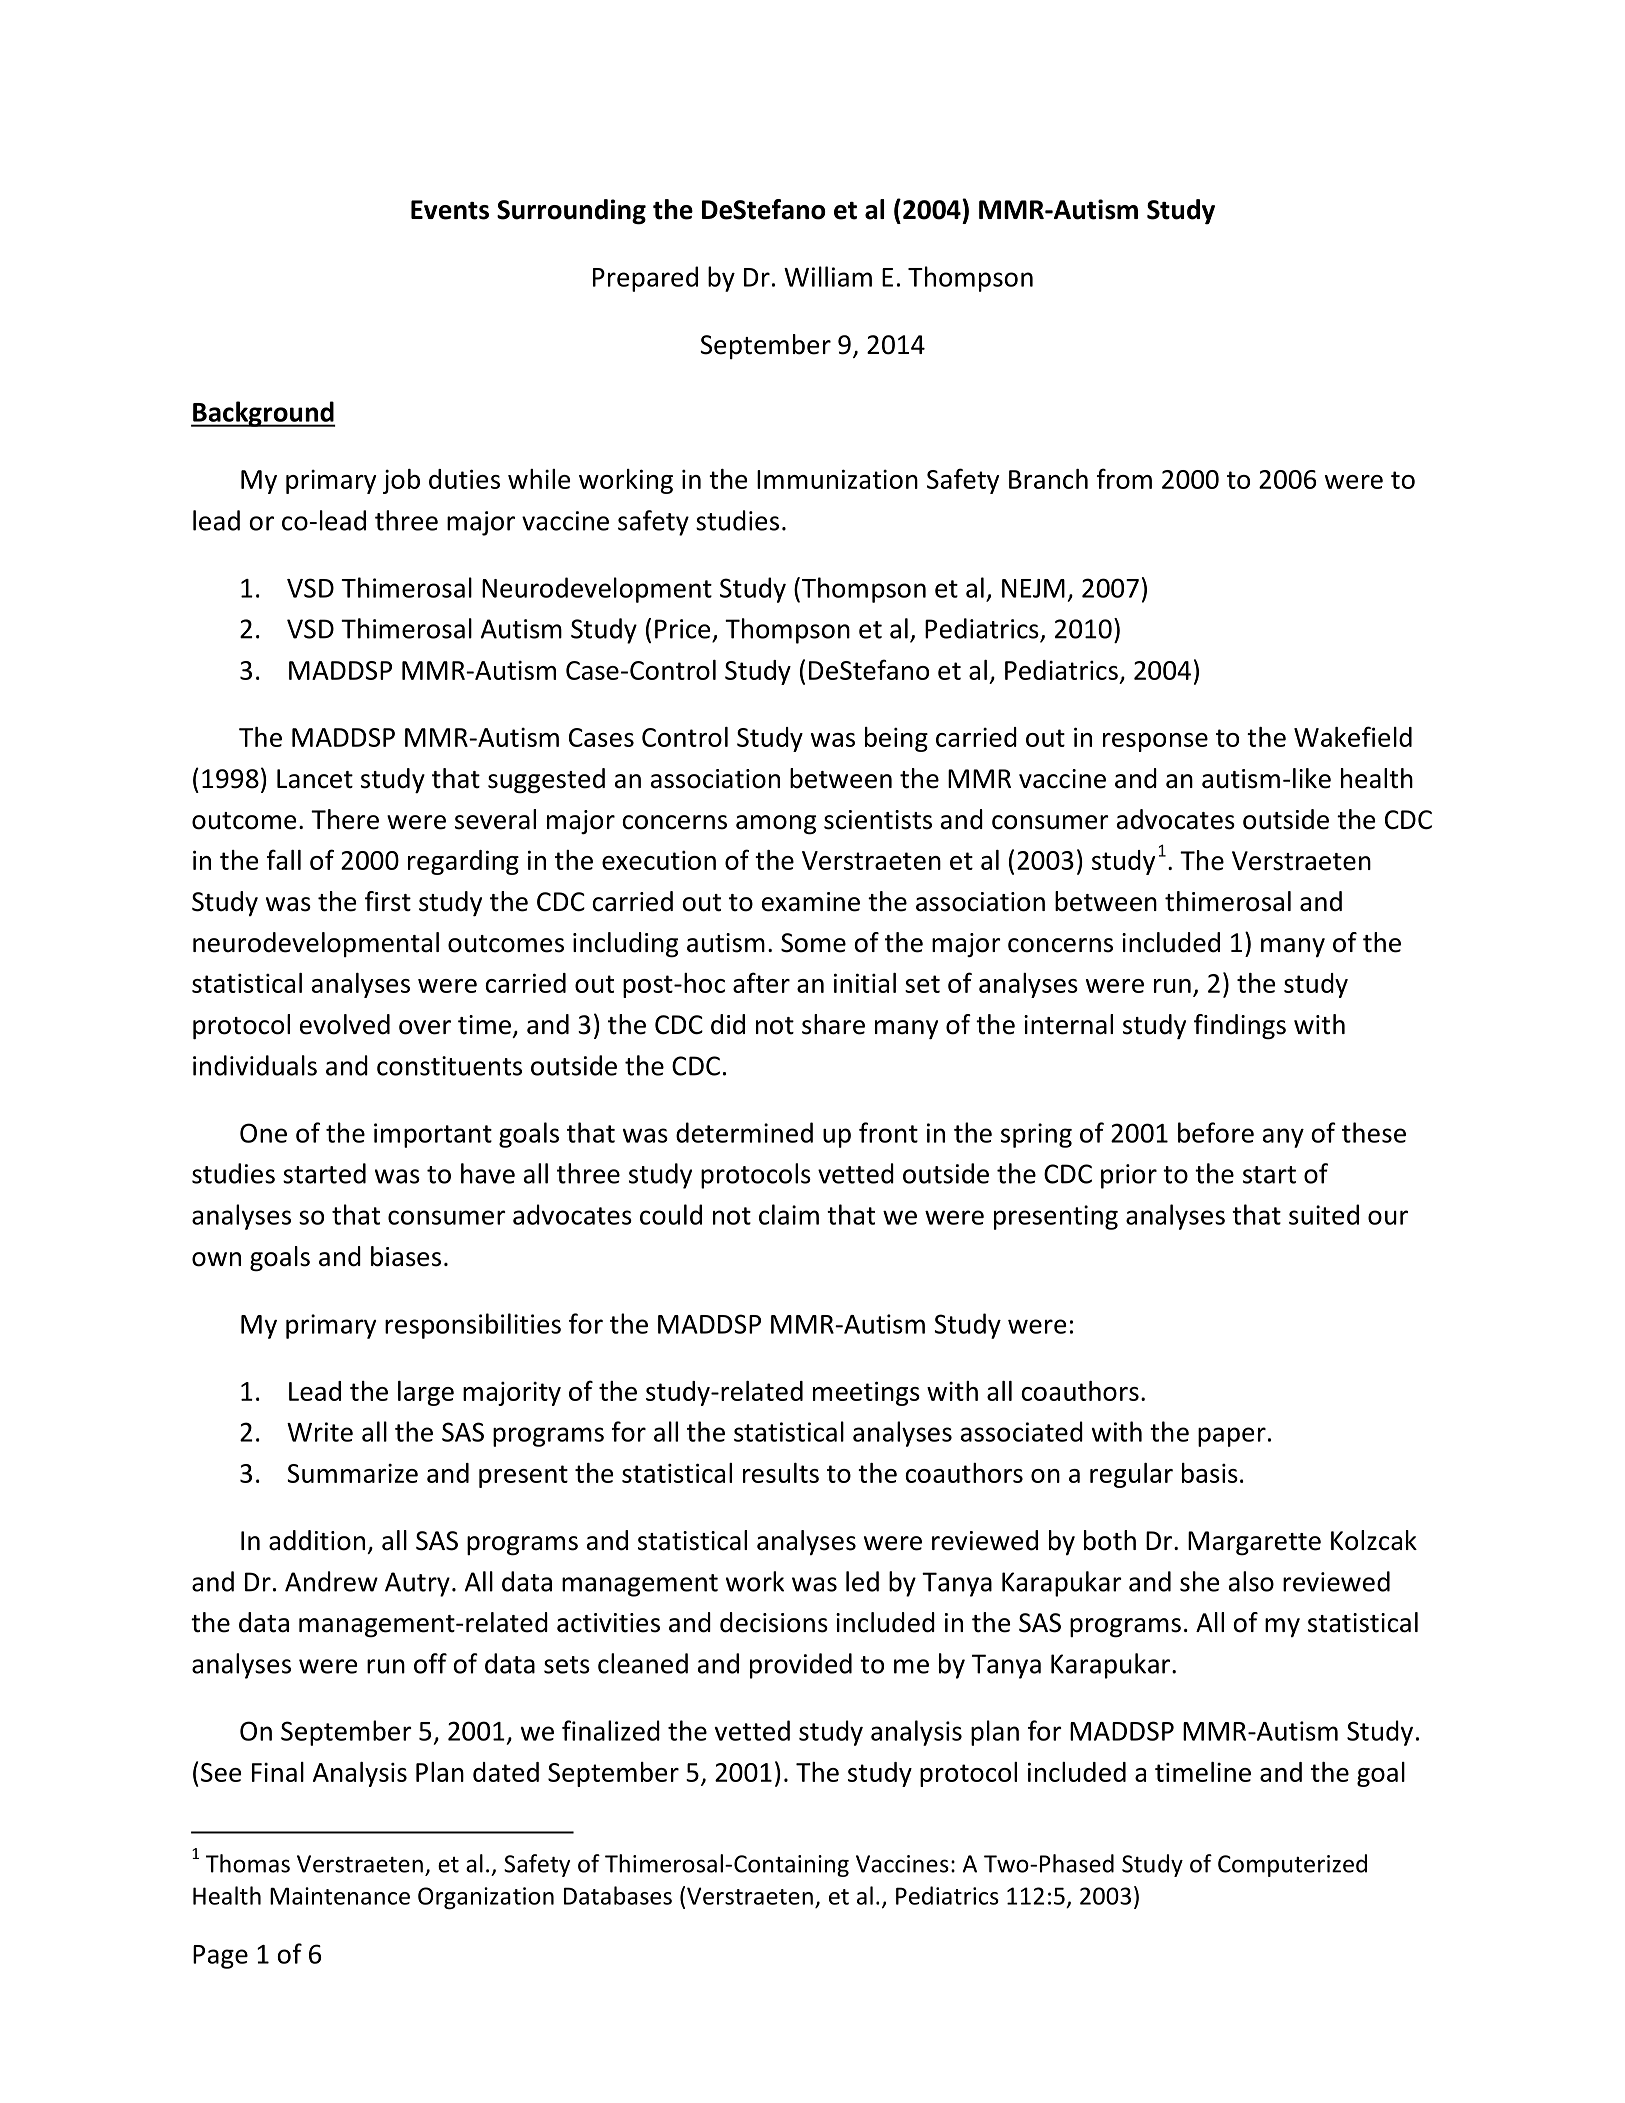 Image resolution: width=1625 pixels, height=2103 pixels. Describe the element at coordinates (833, 1024) in the screenshot. I see `share` at that location.
